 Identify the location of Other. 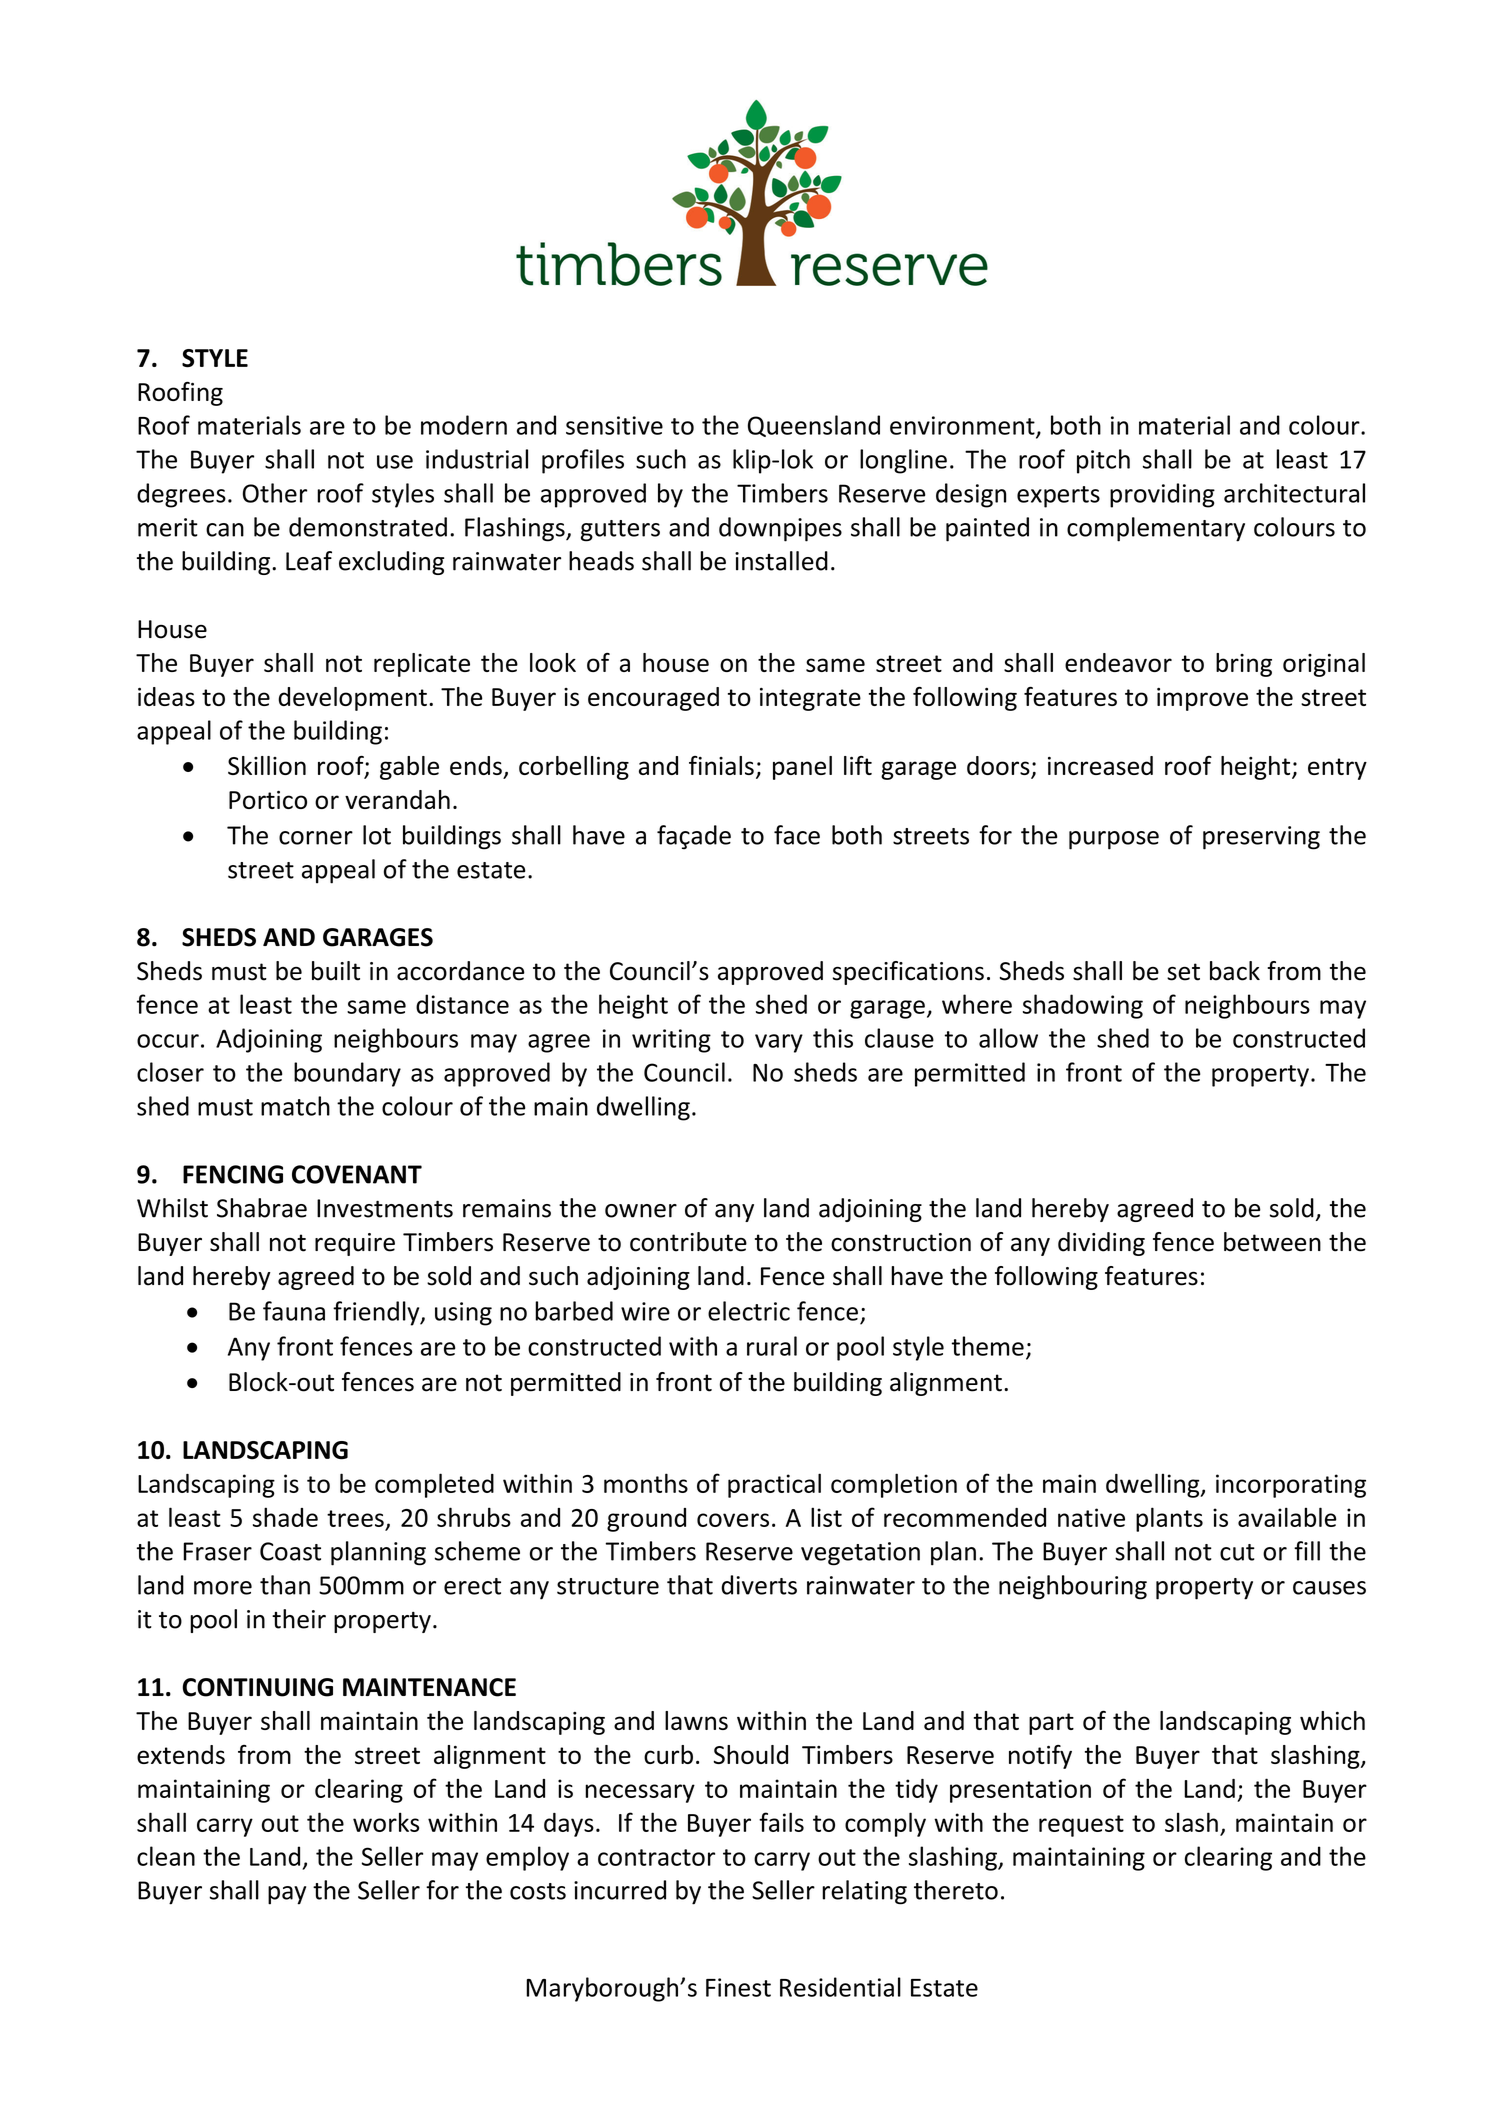
(275, 493).
